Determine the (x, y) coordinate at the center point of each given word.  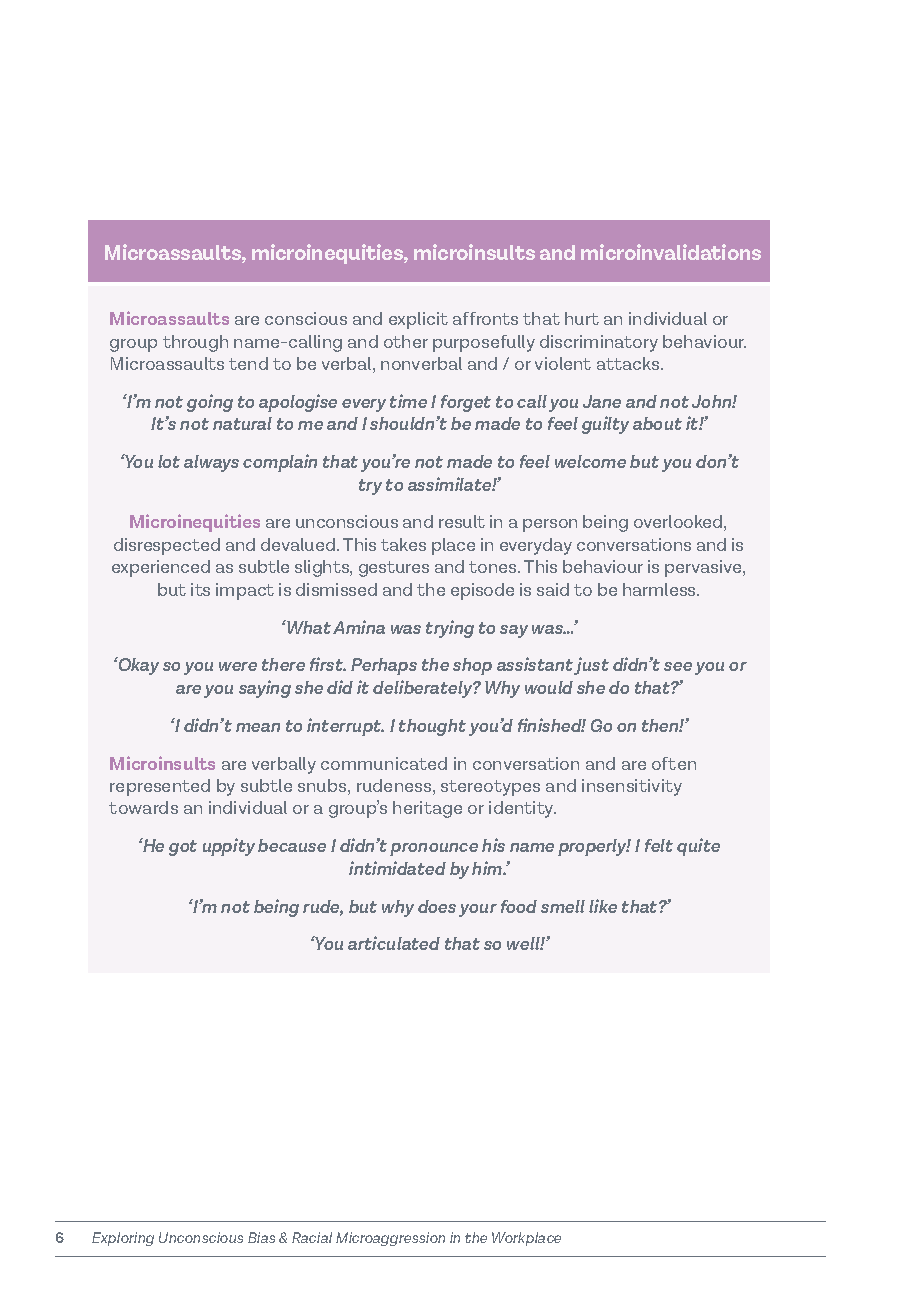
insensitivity (632, 787)
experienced (161, 568)
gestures (394, 569)
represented (160, 787)
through (195, 343)
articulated (394, 943)
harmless (660, 589)
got (183, 848)
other (406, 341)
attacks (629, 363)
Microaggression (390, 1239)
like (603, 906)
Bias (261, 1237)
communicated (384, 763)
